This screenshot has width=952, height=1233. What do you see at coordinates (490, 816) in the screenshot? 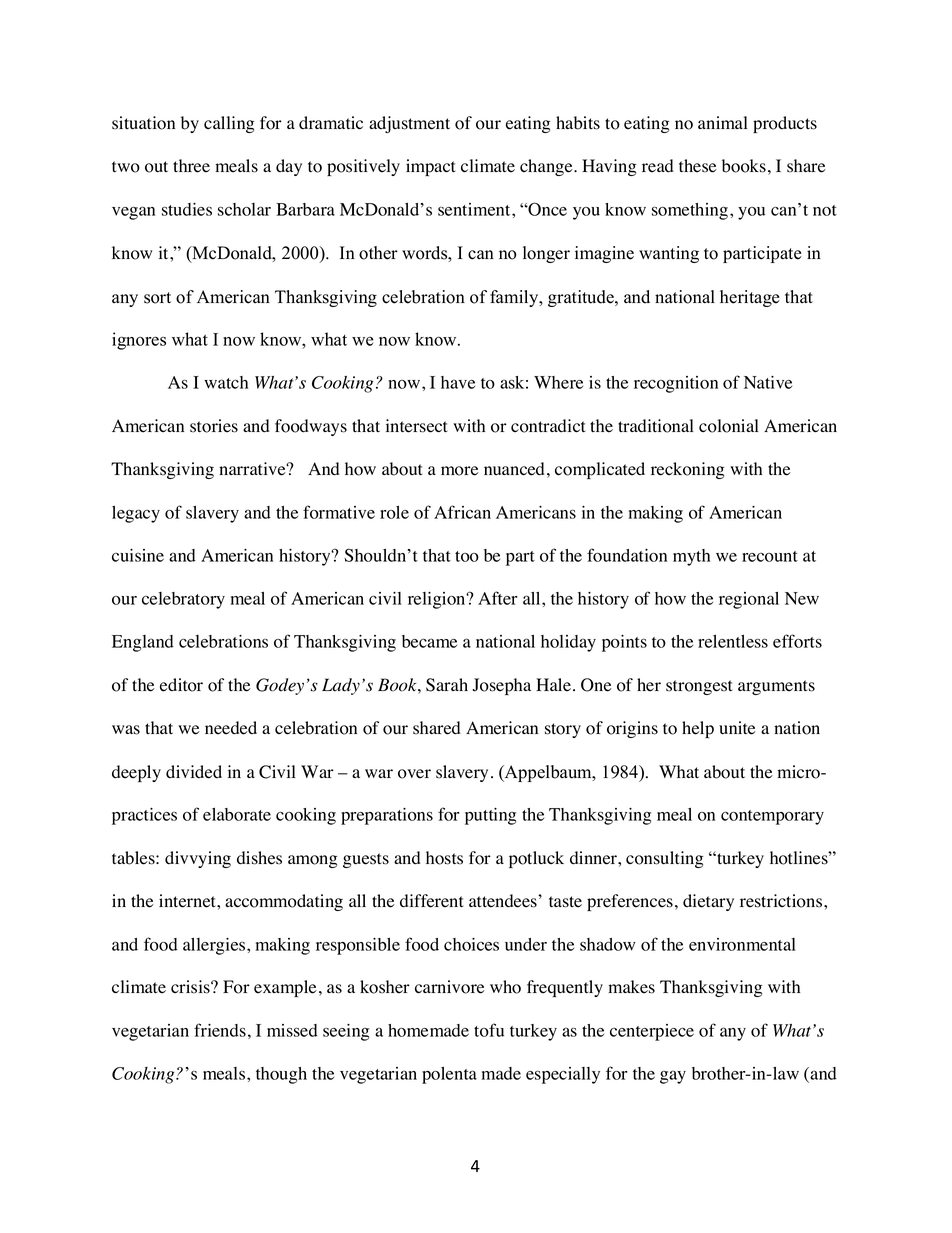
I see `putting` at bounding box center [490, 816].
